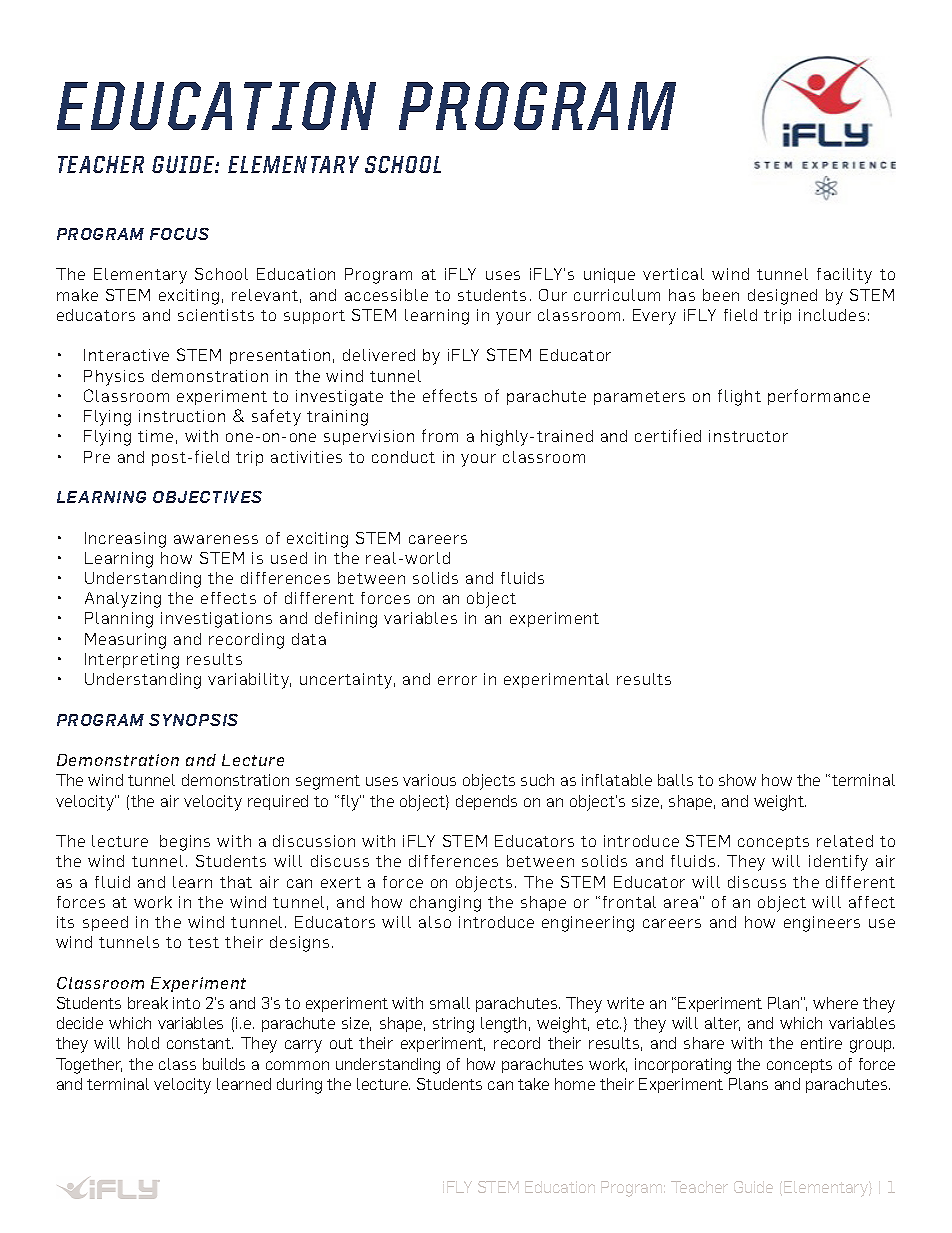  Describe the element at coordinates (453, 1025) in the screenshot. I see `string` at that location.
